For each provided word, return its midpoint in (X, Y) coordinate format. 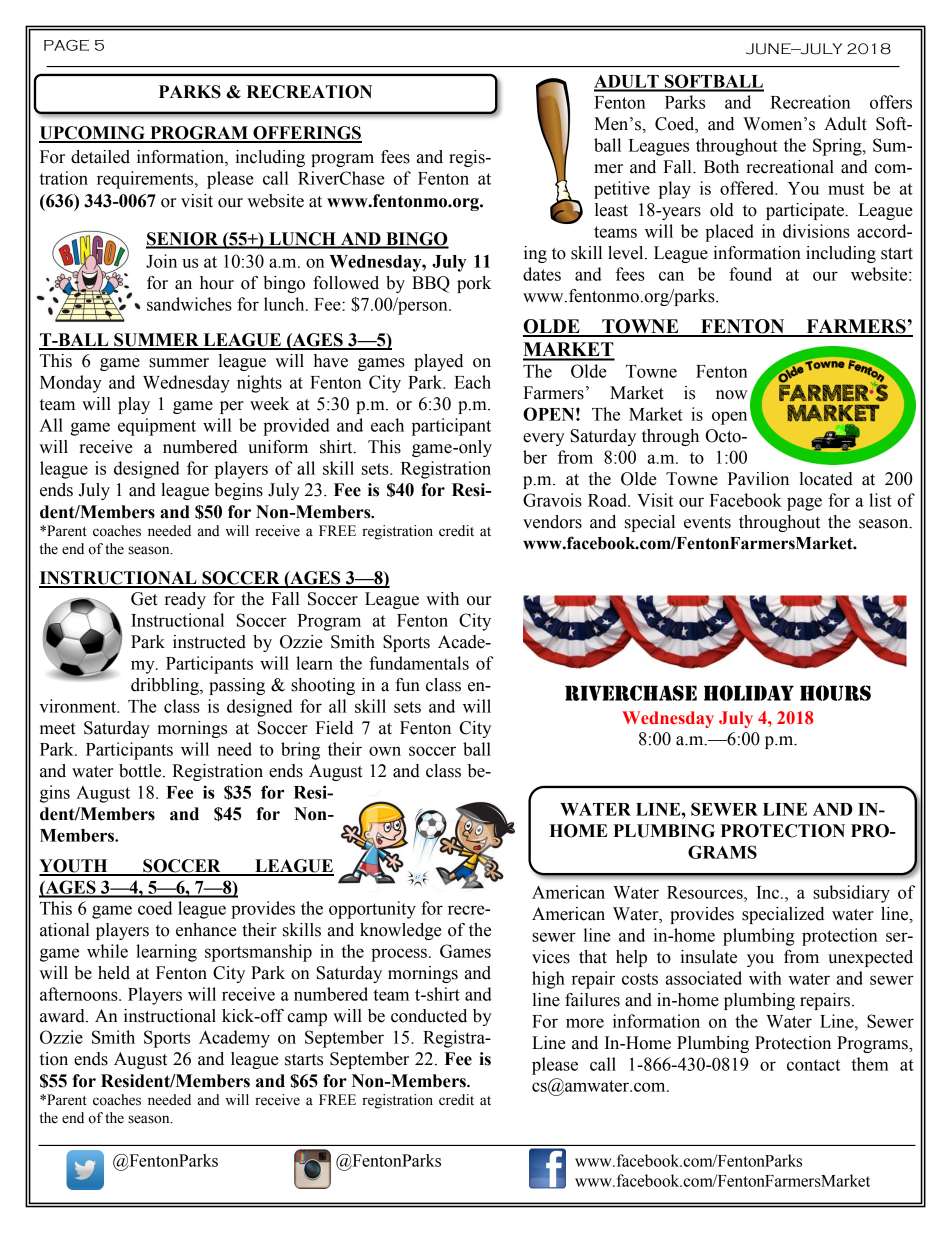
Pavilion (758, 479)
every (544, 439)
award (63, 1016)
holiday (749, 693)
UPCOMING (93, 134)
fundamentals (419, 663)
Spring (838, 147)
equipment (157, 427)
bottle (141, 771)
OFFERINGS (306, 134)
